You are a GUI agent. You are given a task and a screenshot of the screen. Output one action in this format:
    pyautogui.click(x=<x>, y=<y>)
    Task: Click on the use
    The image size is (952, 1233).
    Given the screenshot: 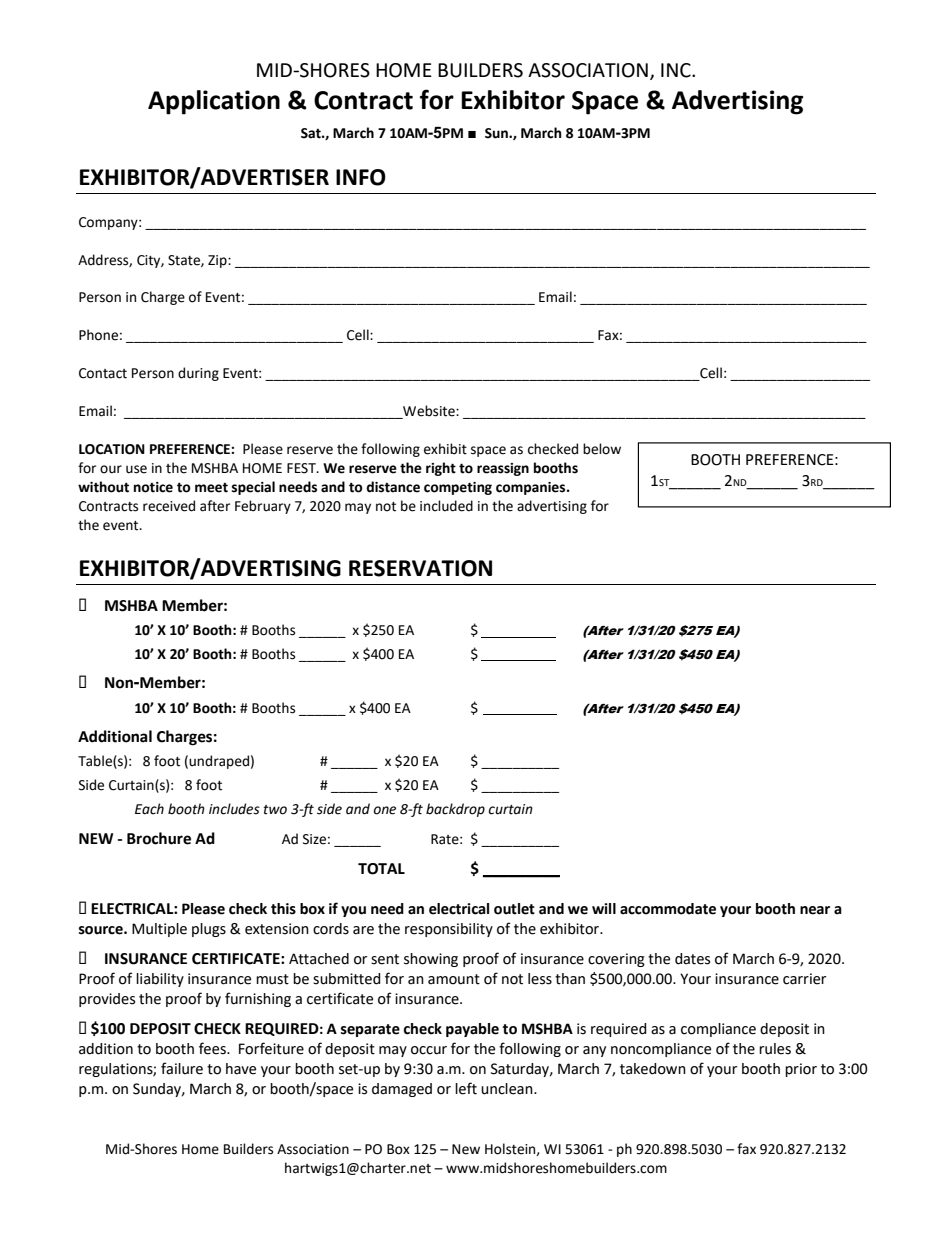 What is the action you would take?
    pyautogui.click(x=136, y=469)
